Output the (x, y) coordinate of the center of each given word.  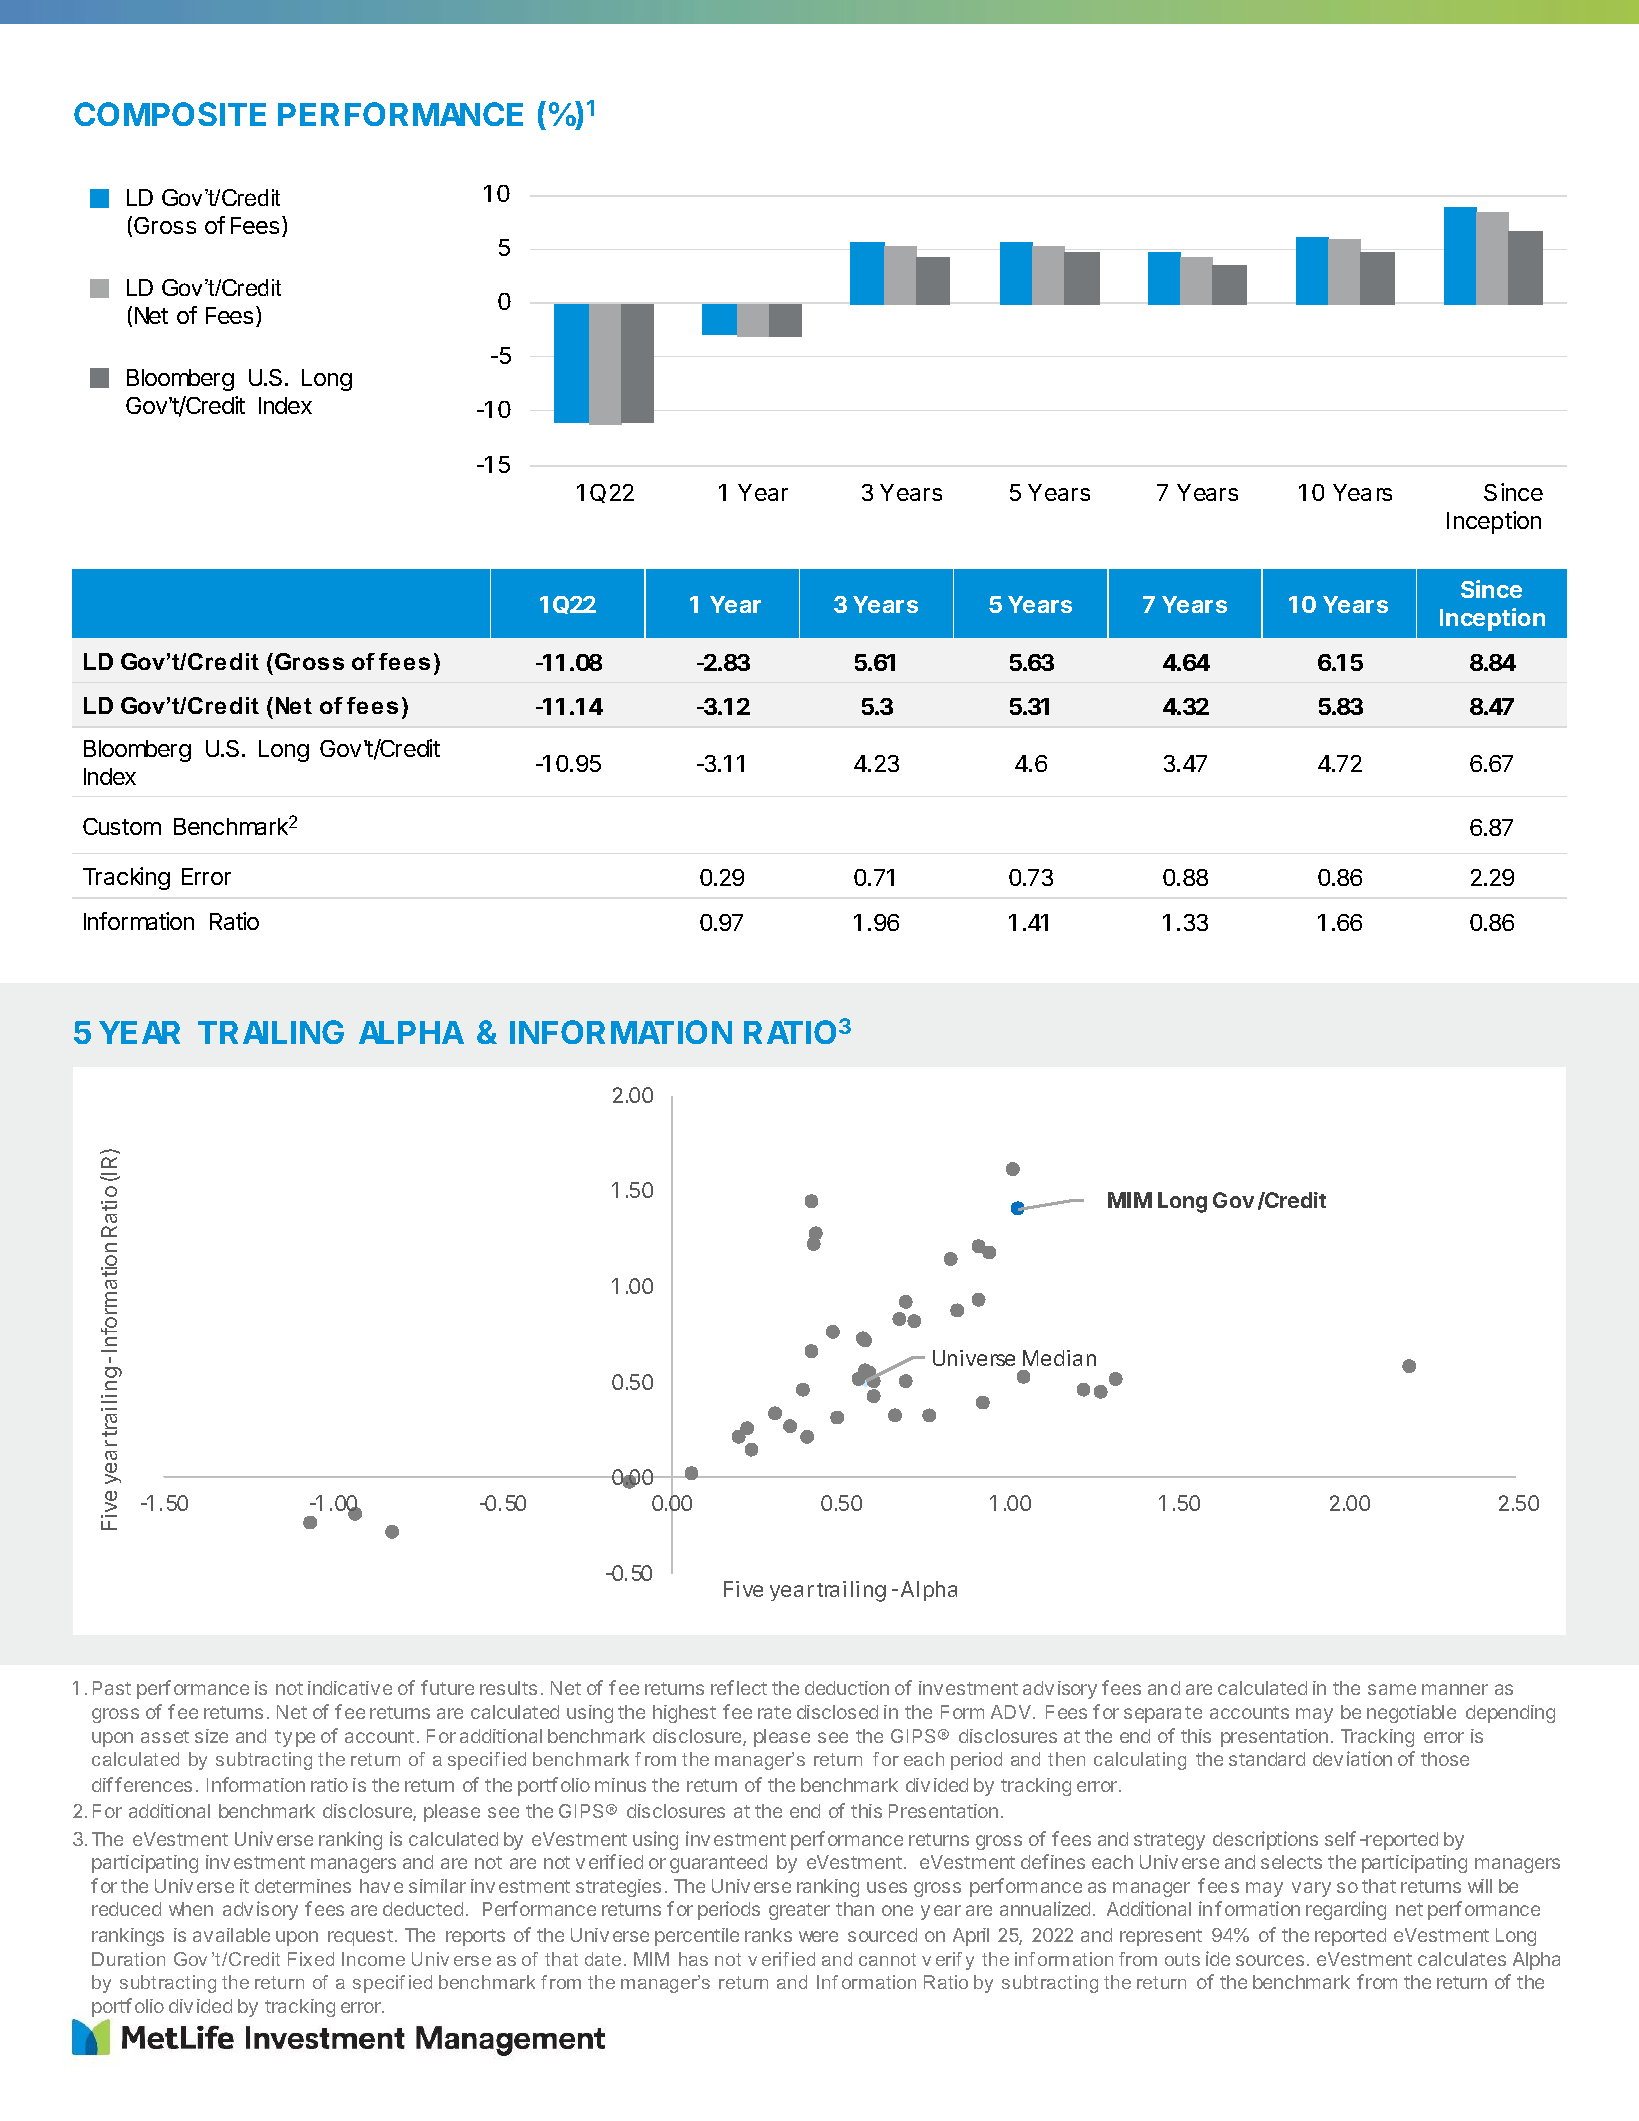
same (1392, 1689)
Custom (122, 826)
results (508, 1688)
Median (1059, 1358)
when (191, 1909)
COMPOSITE (170, 114)
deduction (847, 1688)
